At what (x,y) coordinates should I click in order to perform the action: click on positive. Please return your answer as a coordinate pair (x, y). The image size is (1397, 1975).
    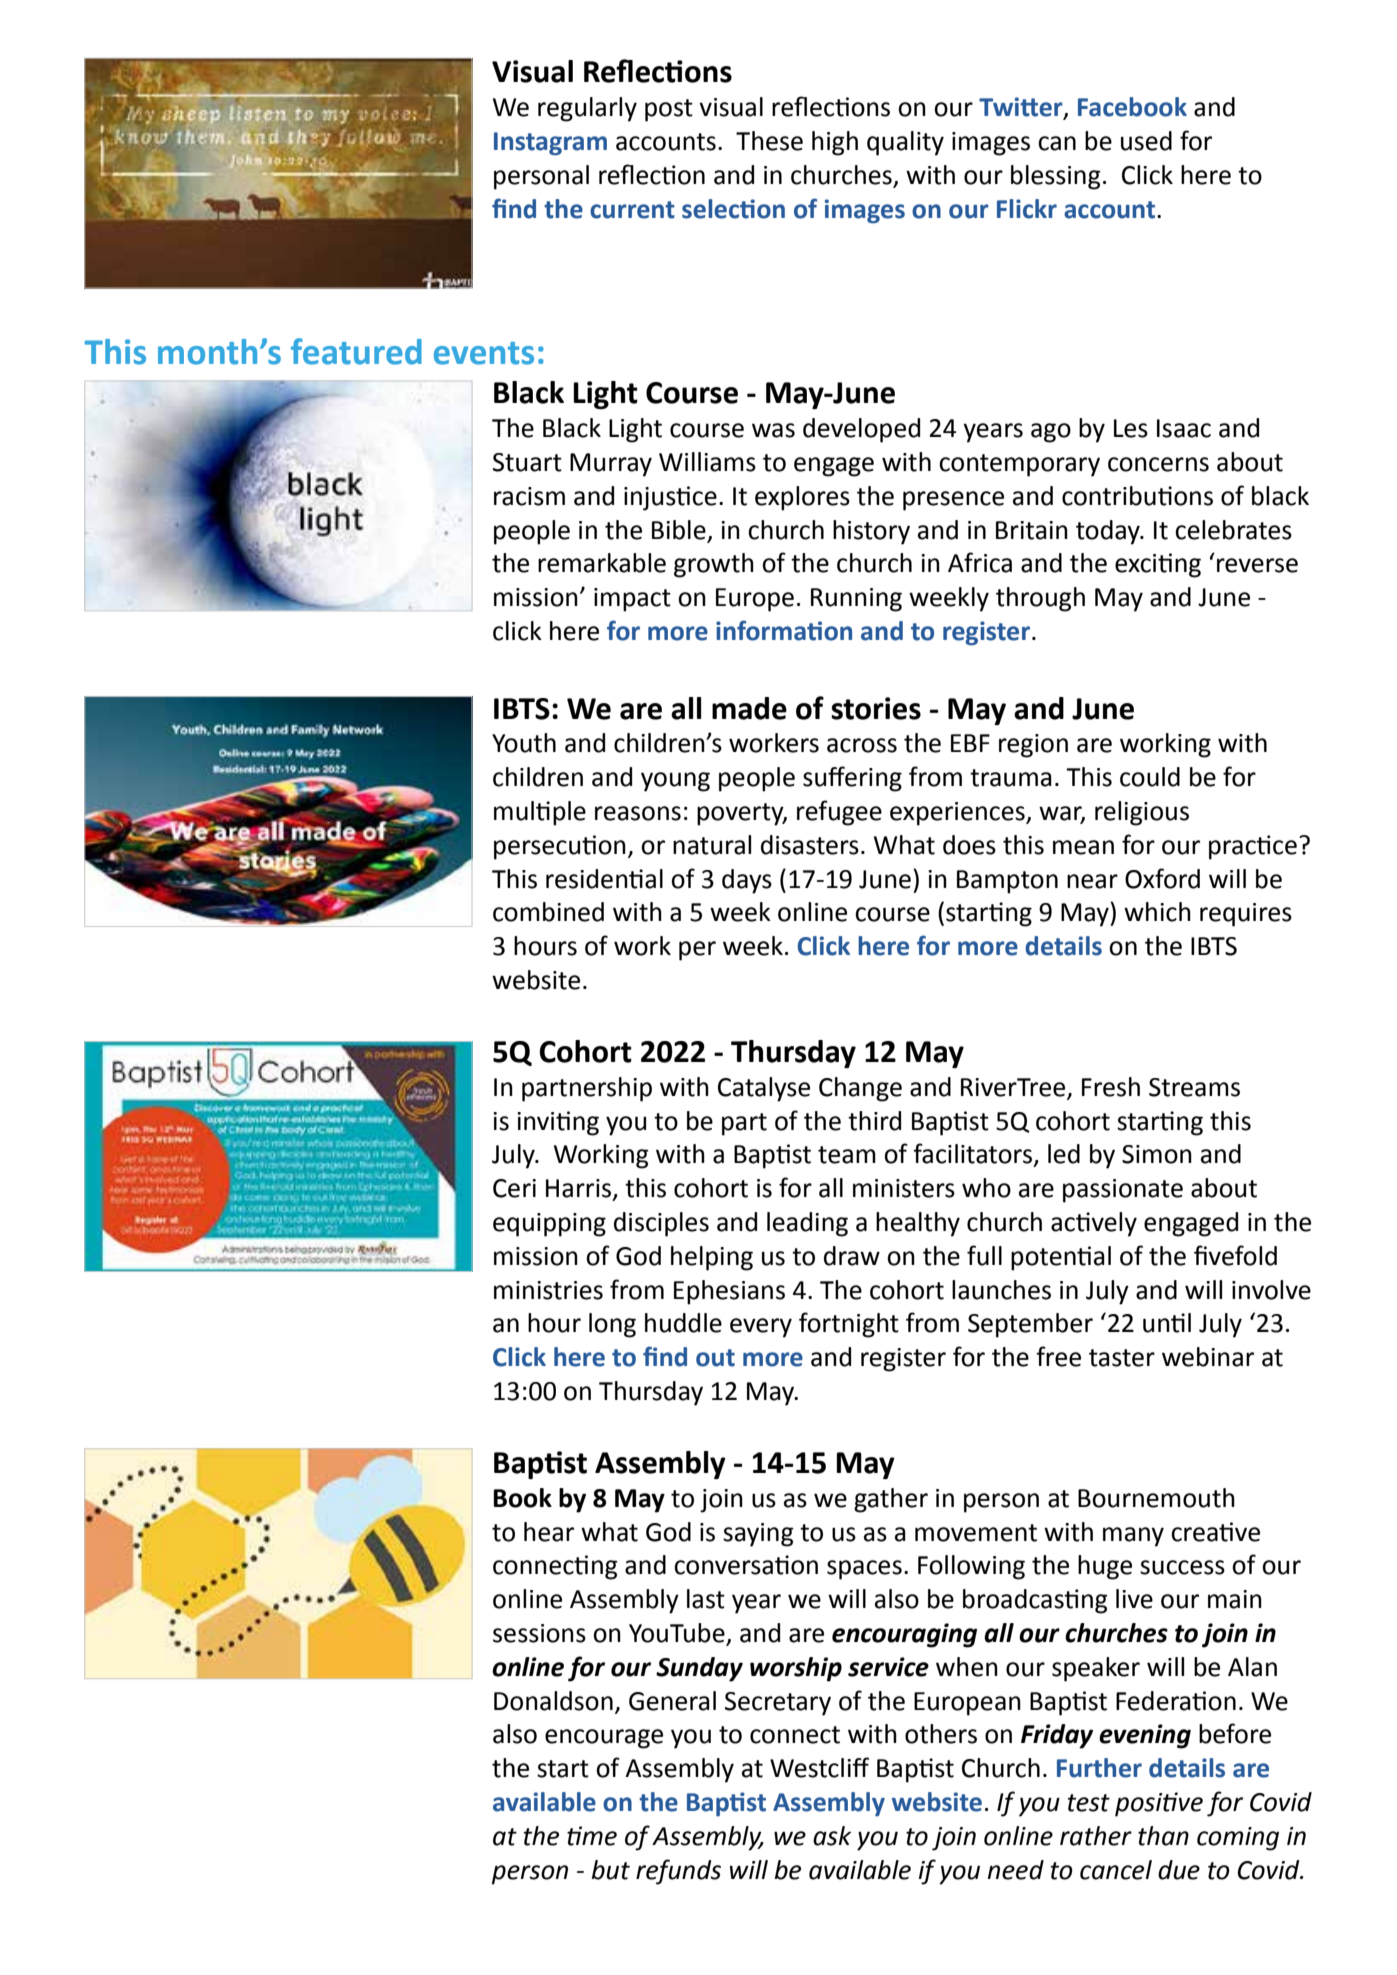
    Looking at the image, I should click on (1159, 1804).
